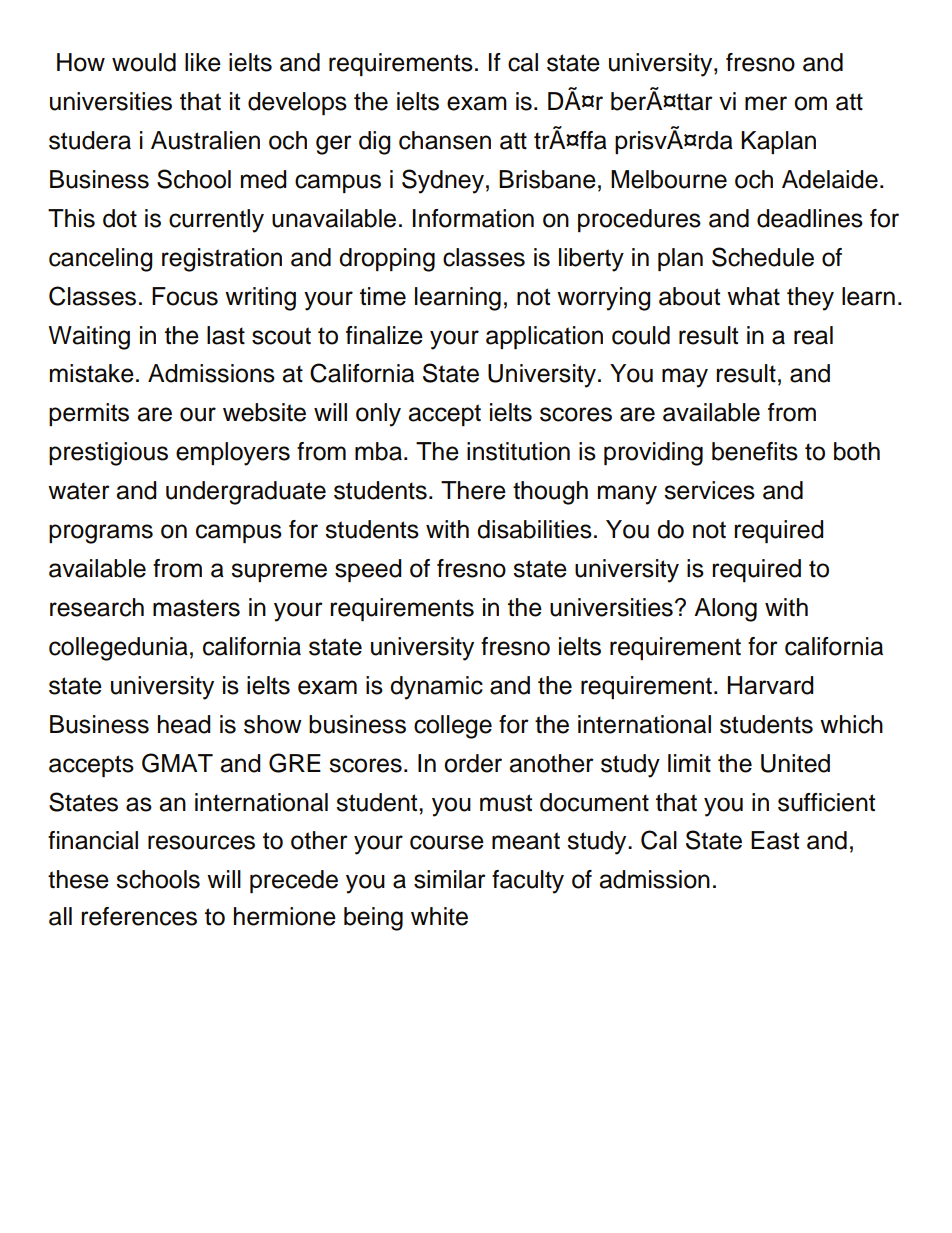 This screenshot has height=1233, width=952. Describe the element at coordinates (384, 335) in the screenshot. I see `finalize` at that location.
